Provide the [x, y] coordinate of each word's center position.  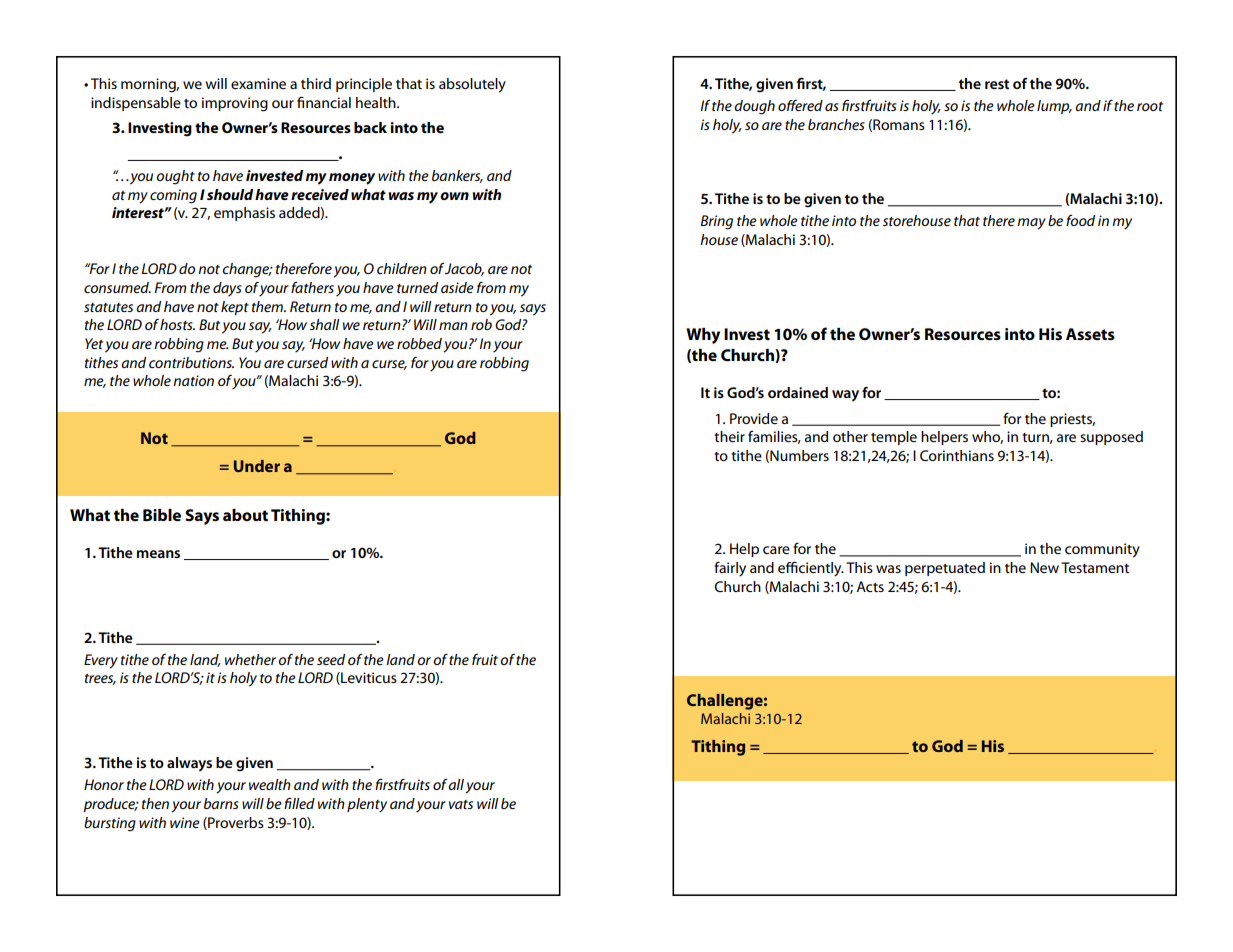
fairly [730, 569]
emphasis [244, 214]
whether [250, 659]
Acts [870, 586]
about [245, 515]
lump [1054, 107]
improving [235, 104]
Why [703, 336]
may [1031, 224]
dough [754, 107]
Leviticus [368, 678]
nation [193, 380]
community [1102, 550]
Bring [717, 222]
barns [221, 803]
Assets [1090, 334]
